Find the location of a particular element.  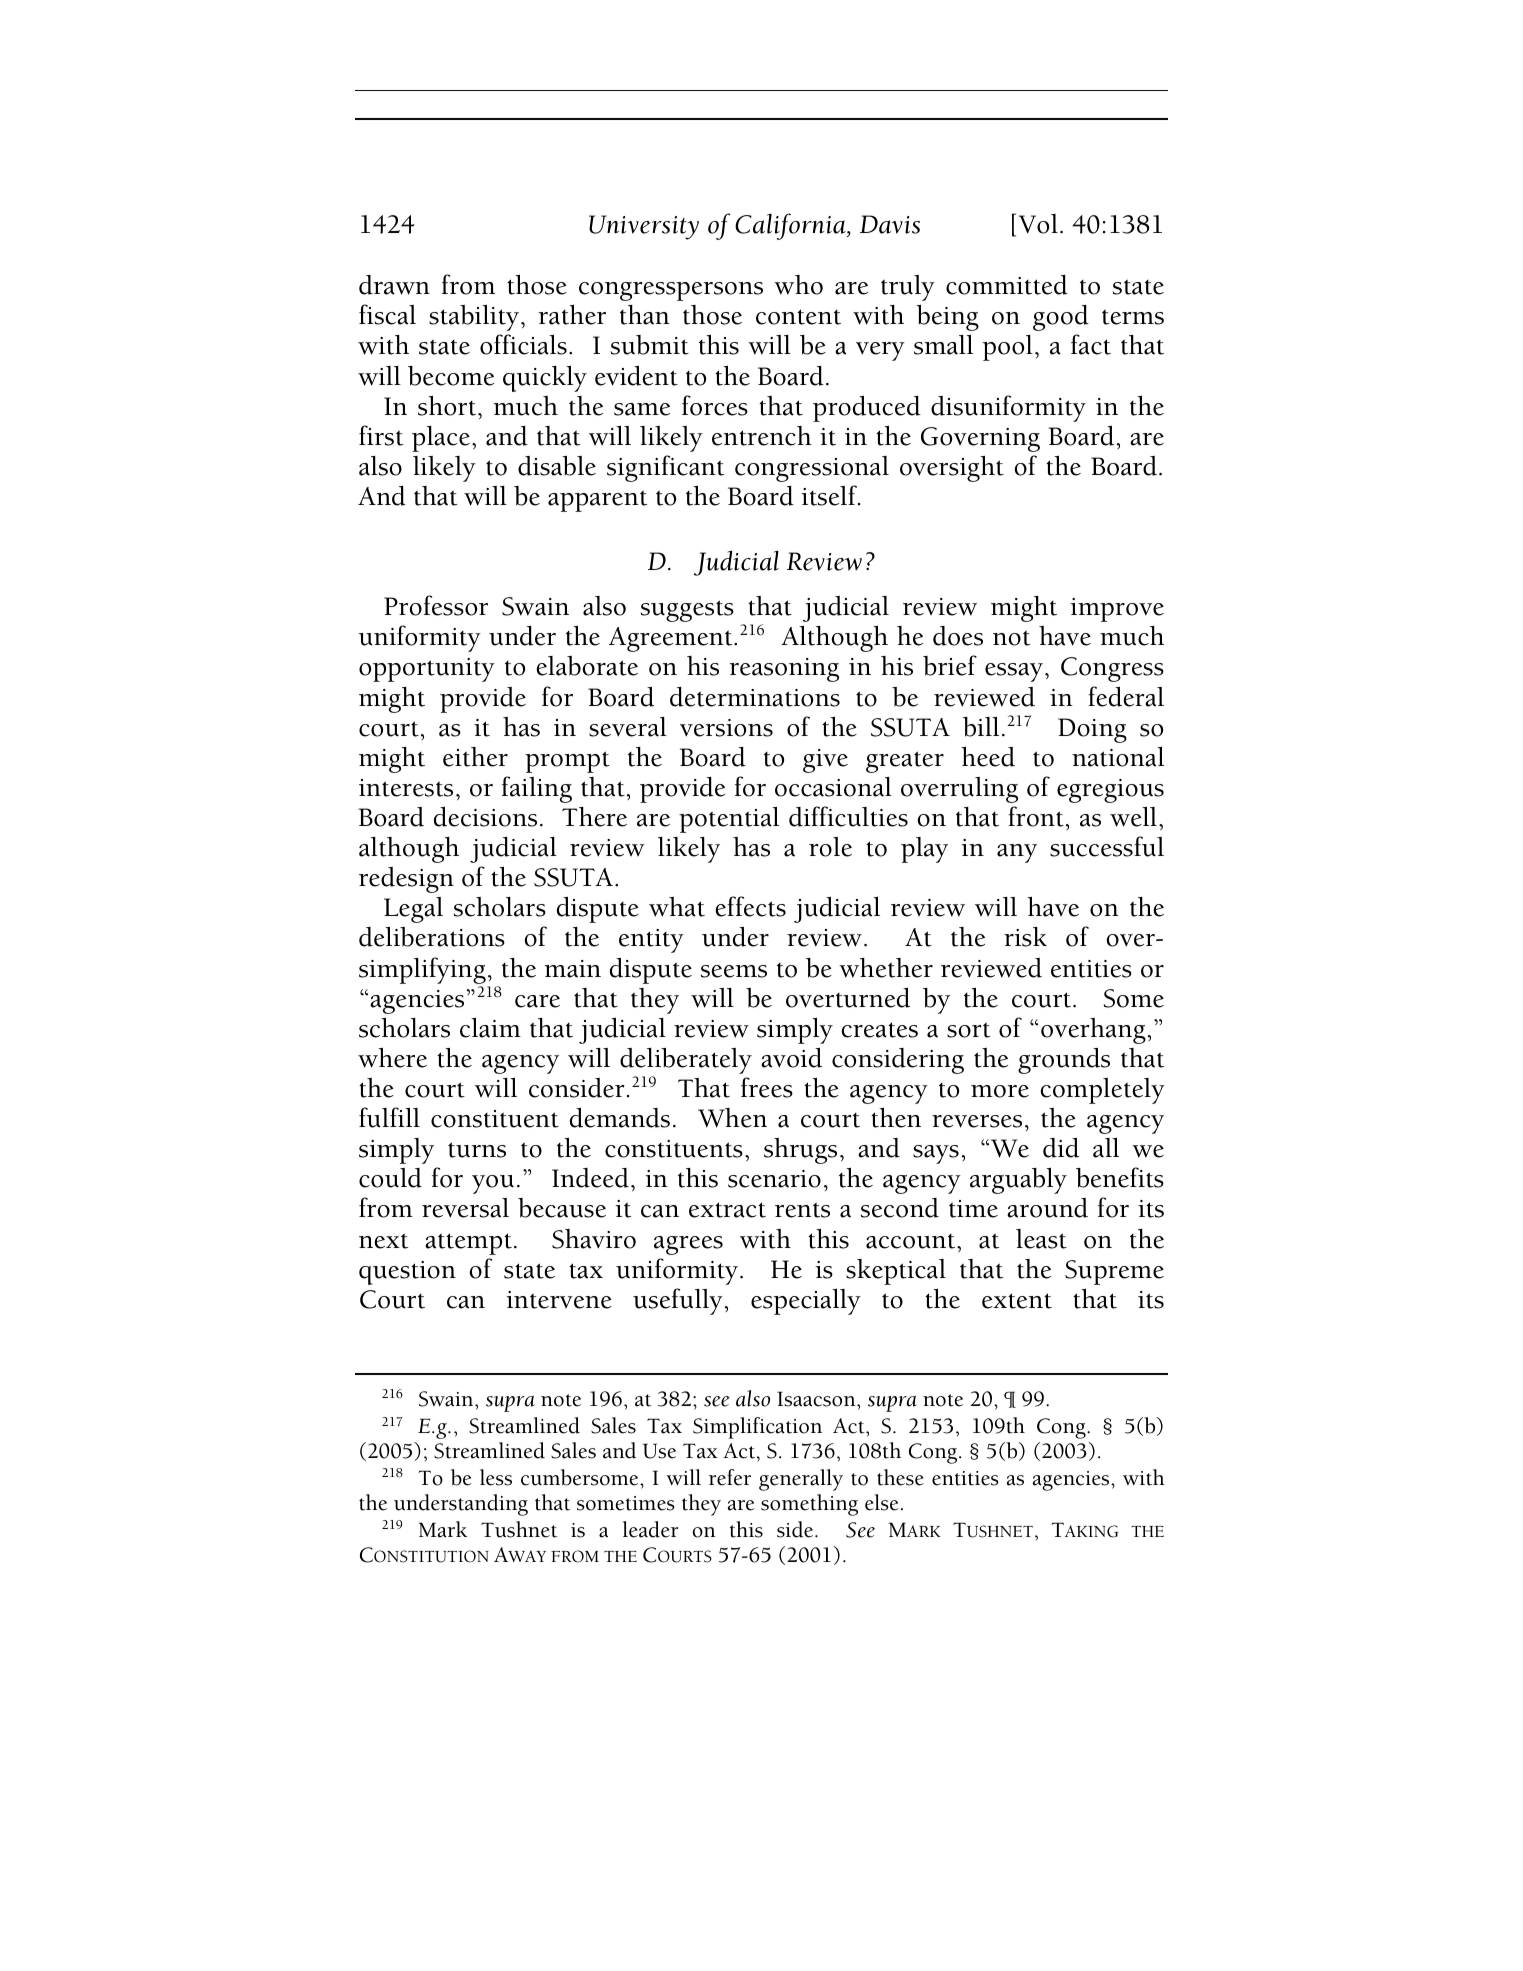

stability is located at coordinates (474, 318).
